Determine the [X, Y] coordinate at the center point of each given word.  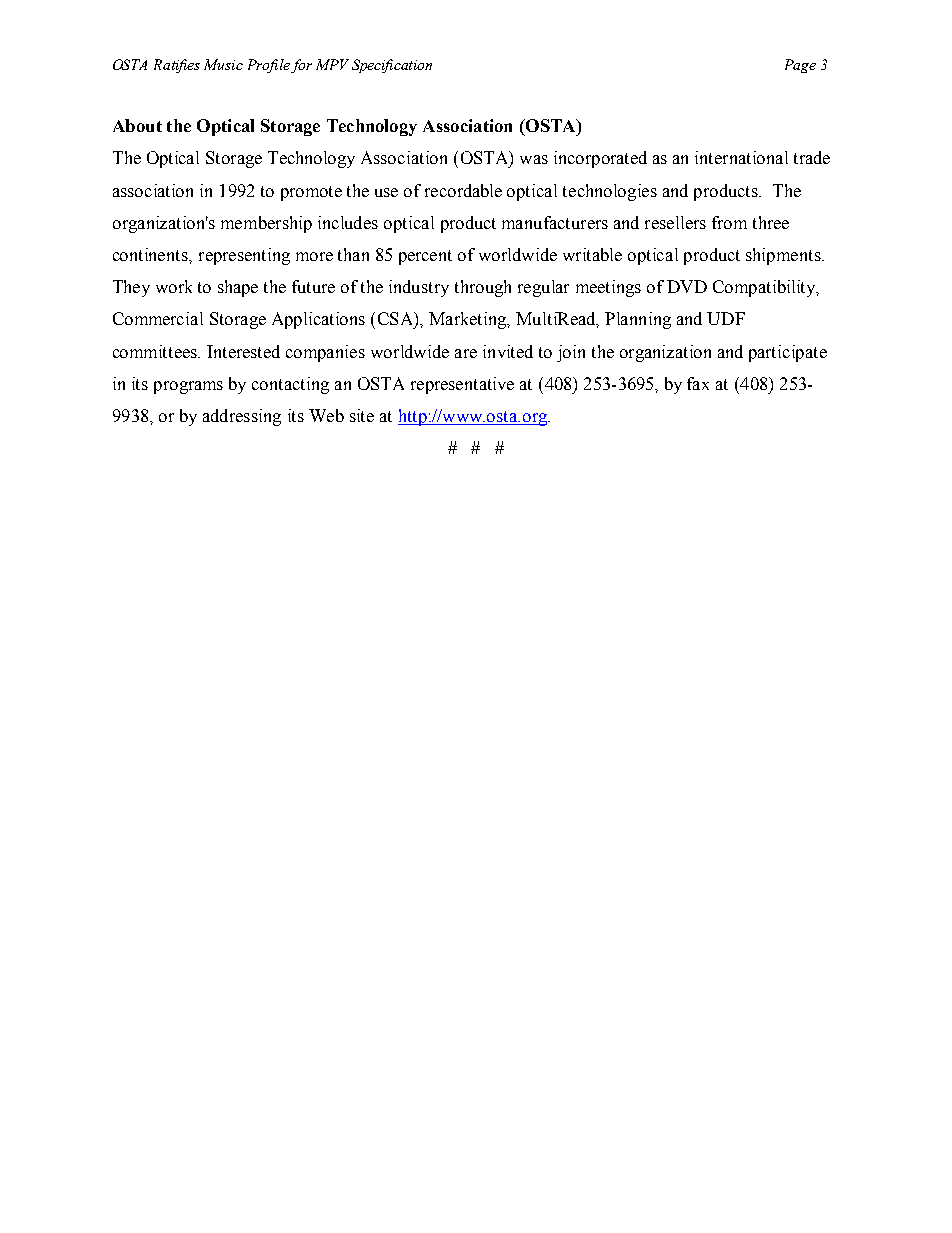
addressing [242, 417]
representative [462, 385]
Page [800, 66]
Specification [392, 66]
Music [223, 64]
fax [698, 383]
